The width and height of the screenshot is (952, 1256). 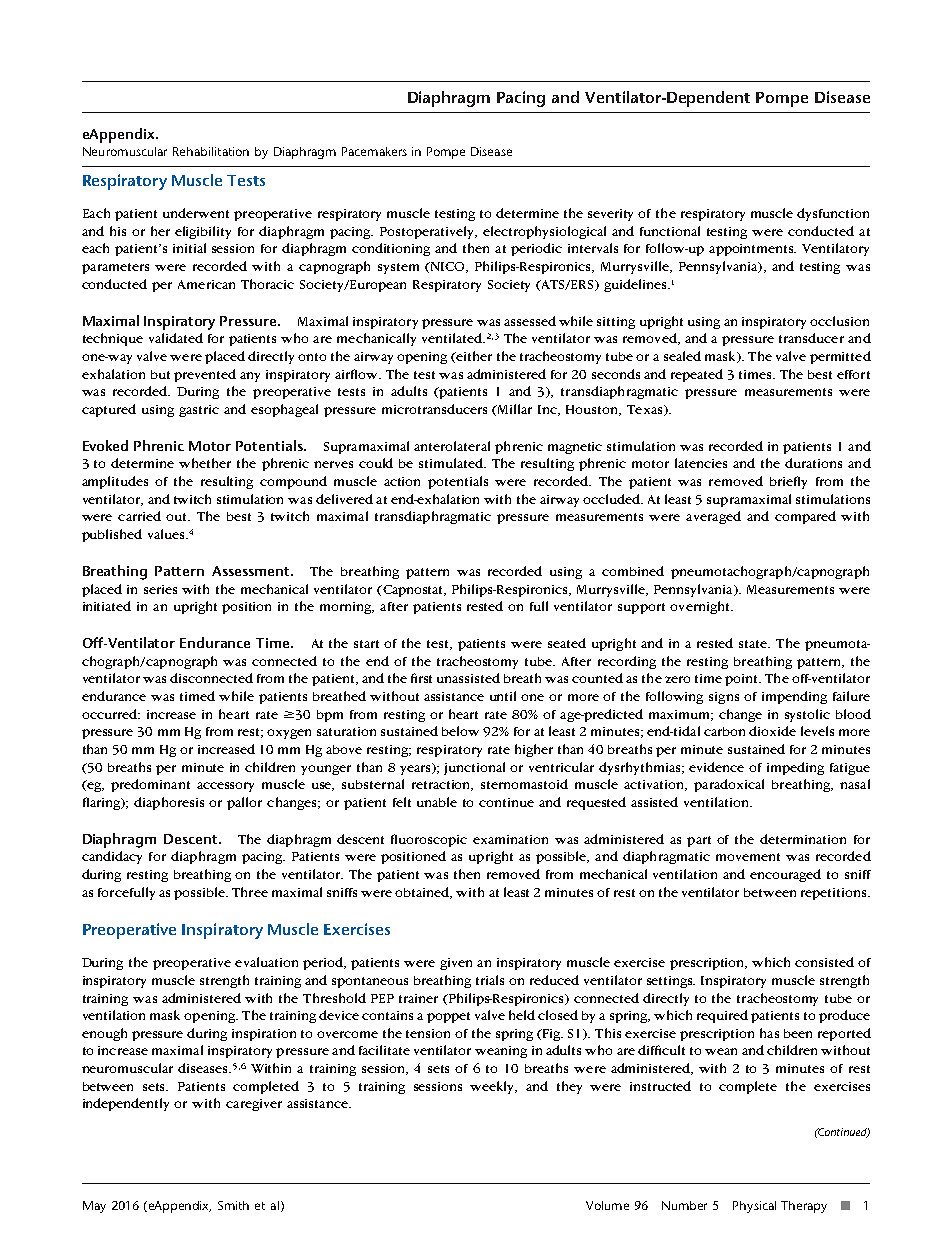 What do you see at coordinates (833, 214) in the screenshot?
I see `dysfunction` at bounding box center [833, 214].
